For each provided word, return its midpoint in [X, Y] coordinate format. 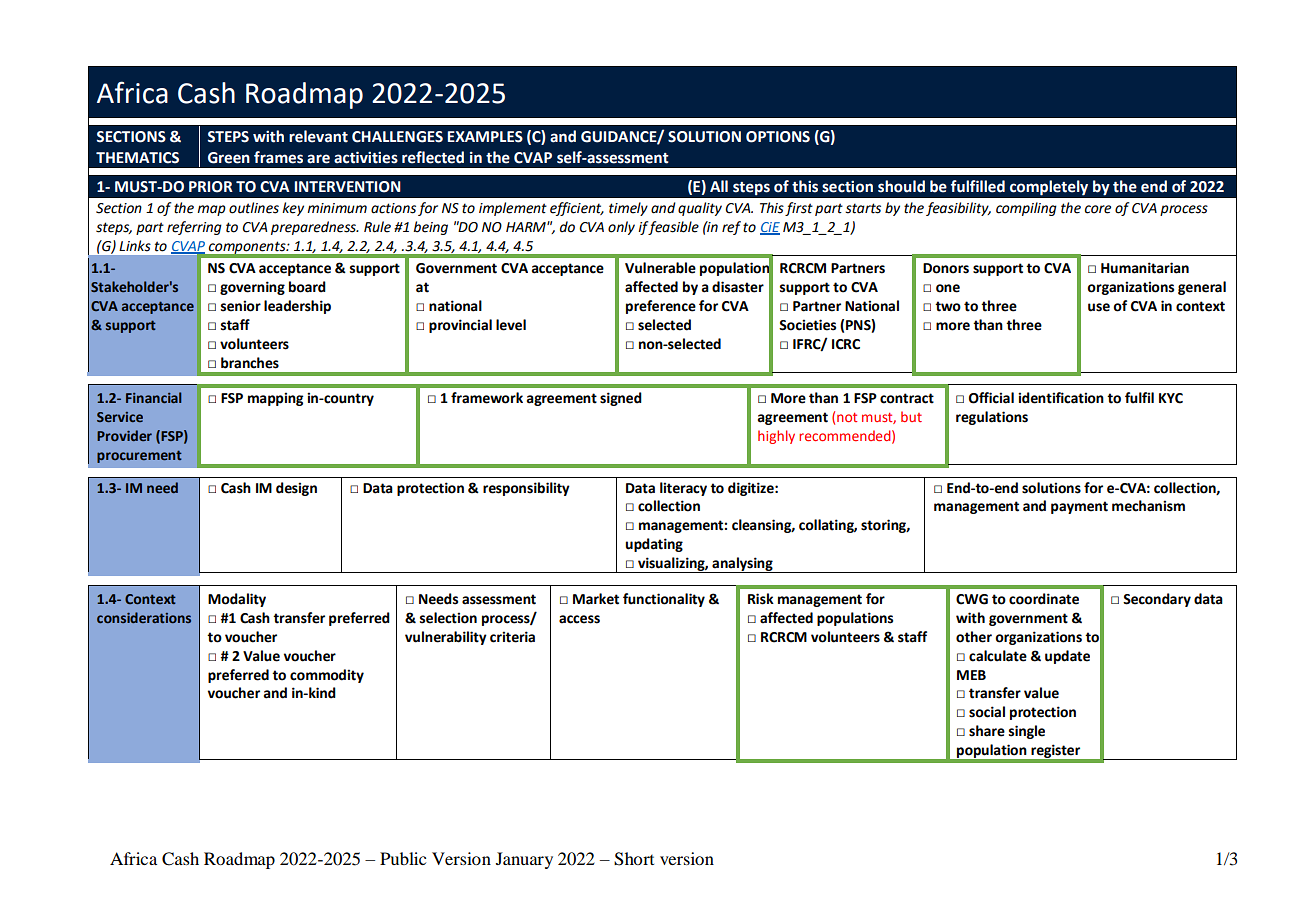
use [1099, 307]
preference [661, 307]
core [1098, 209]
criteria [512, 637]
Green [229, 158]
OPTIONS [778, 137]
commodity [327, 676]
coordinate [1044, 599]
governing [252, 288]
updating [654, 545]
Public [403, 858]
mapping [276, 399]
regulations [992, 418]
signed [621, 399]
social [987, 712]
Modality [237, 600]
